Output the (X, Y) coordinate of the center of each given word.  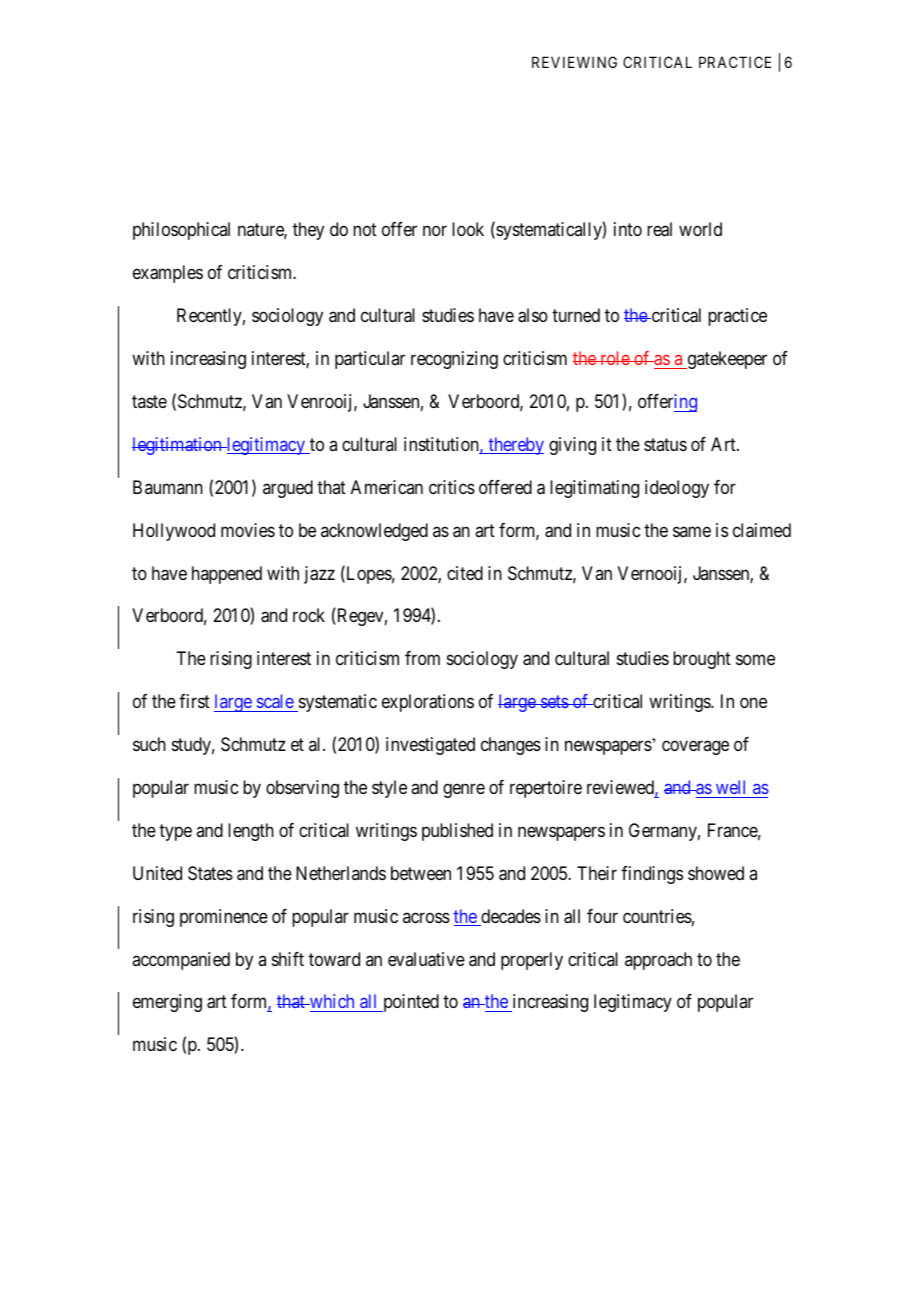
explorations (428, 703)
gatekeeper (726, 360)
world (700, 229)
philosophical (181, 231)
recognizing (454, 360)
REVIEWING (574, 62)
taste (149, 401)
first (194, 701)
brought (702, 660)
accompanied (181, 961)
